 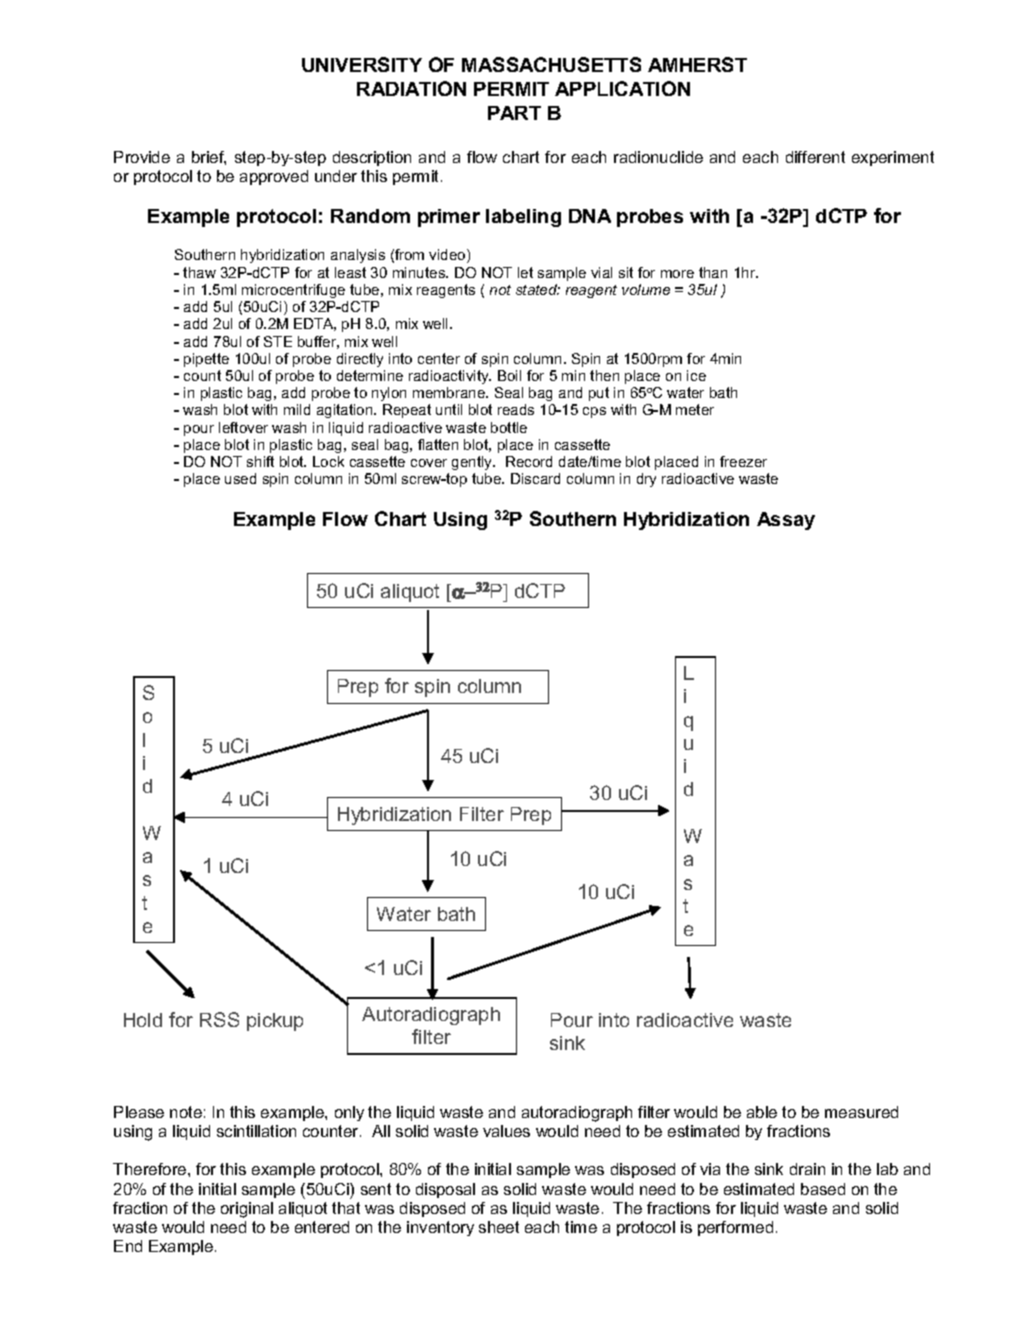 What do you see at coordinates (815, 157) in the screenshot?
I see `different` at bounding box center [815, 157].
